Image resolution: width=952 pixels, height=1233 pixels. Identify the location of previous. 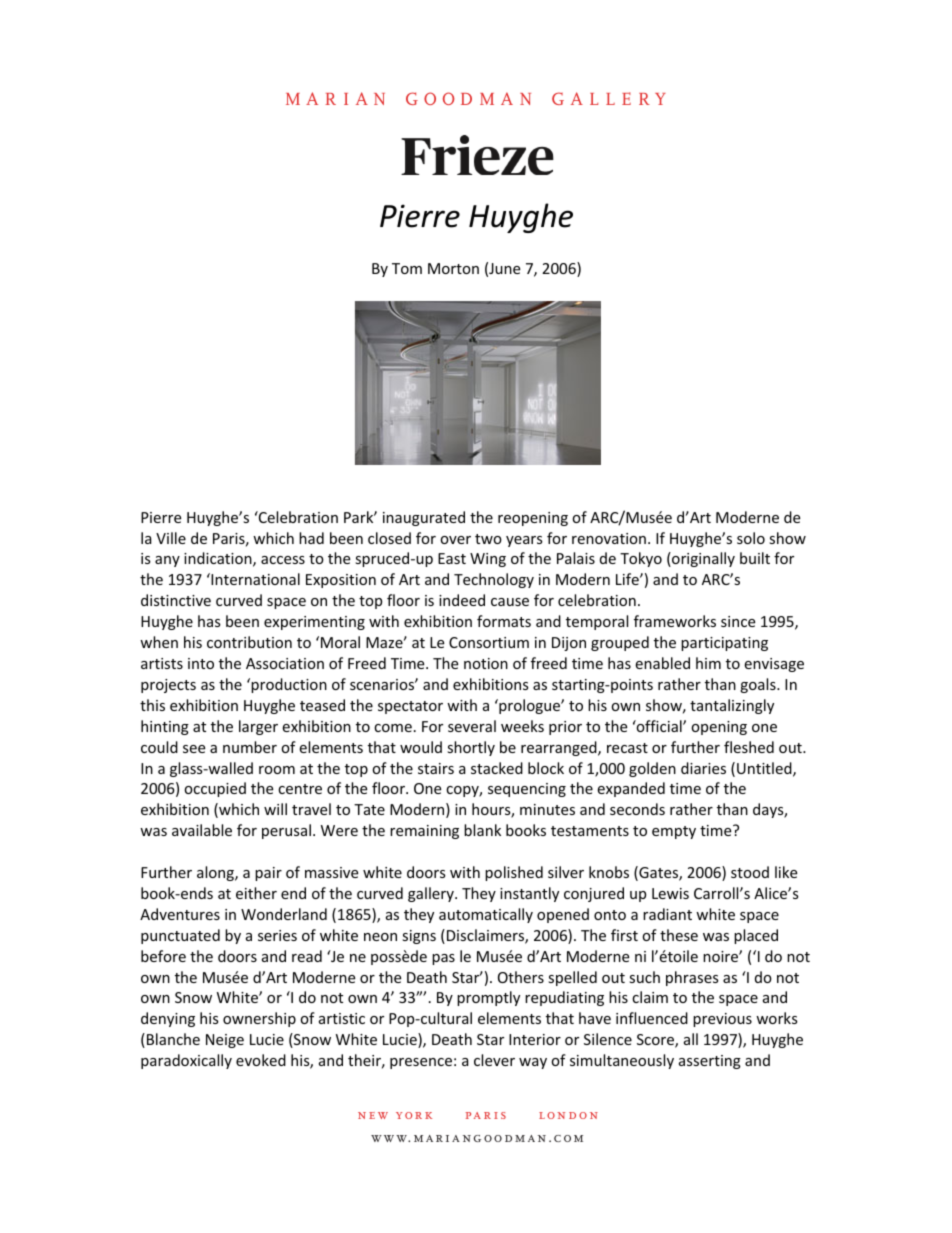
(722, 1020).
